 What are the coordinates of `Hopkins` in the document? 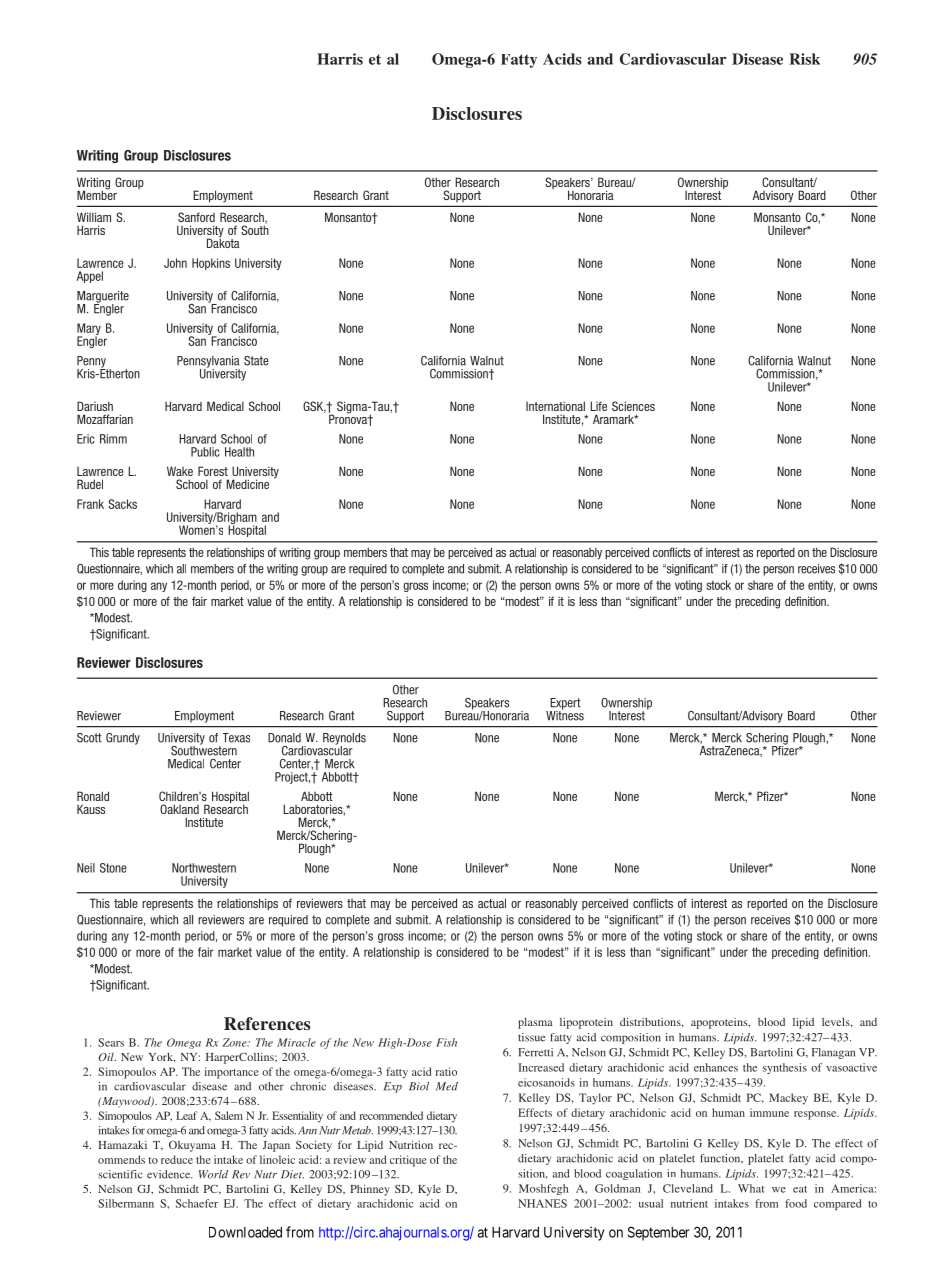 It's located at (211, 264).
